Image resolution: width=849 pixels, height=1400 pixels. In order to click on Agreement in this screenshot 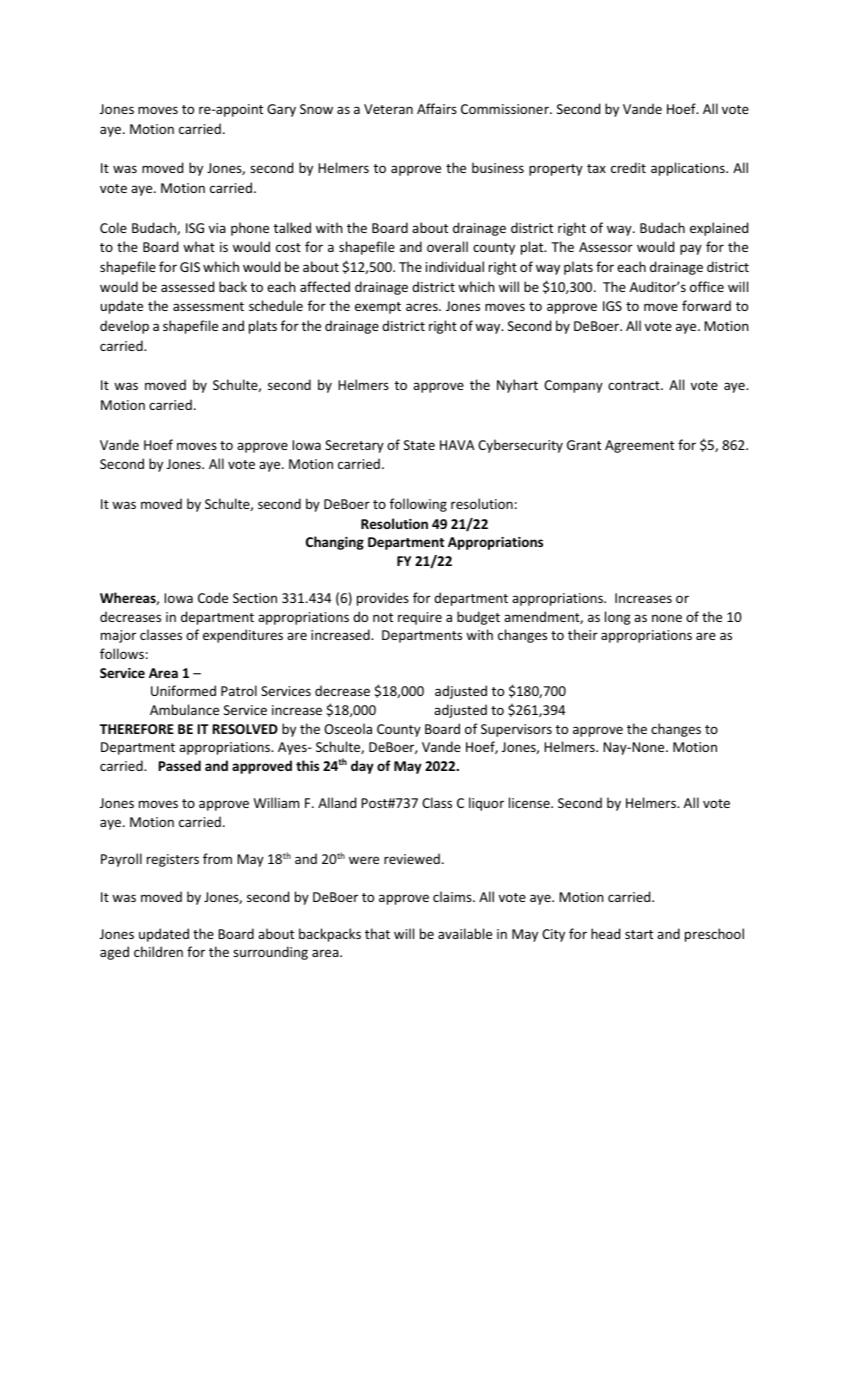, I will do `click(639, 446)`.
